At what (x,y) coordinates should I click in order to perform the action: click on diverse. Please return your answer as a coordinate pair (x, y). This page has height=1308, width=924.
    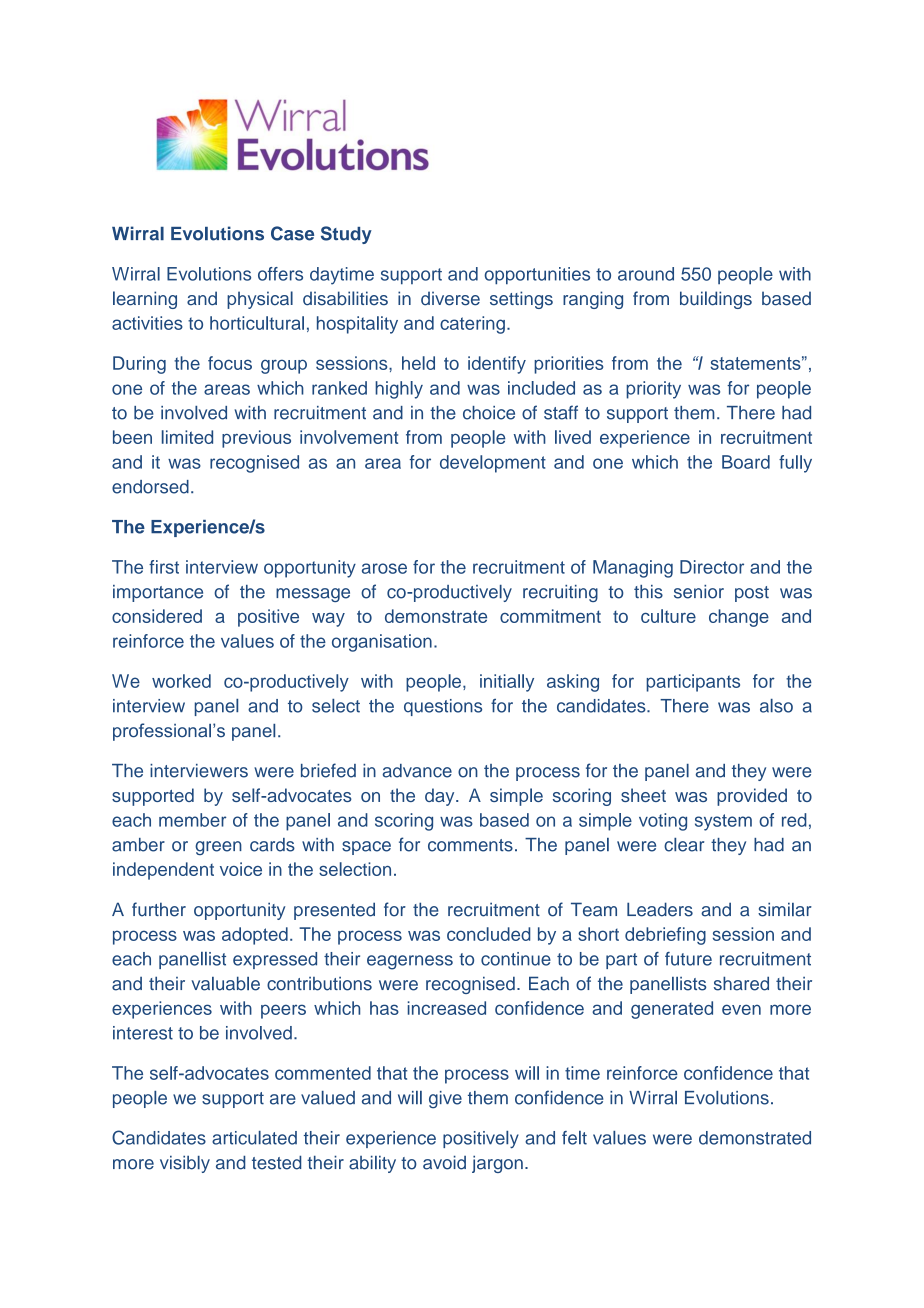
    Looking at the image, I should click on (450, 298).
